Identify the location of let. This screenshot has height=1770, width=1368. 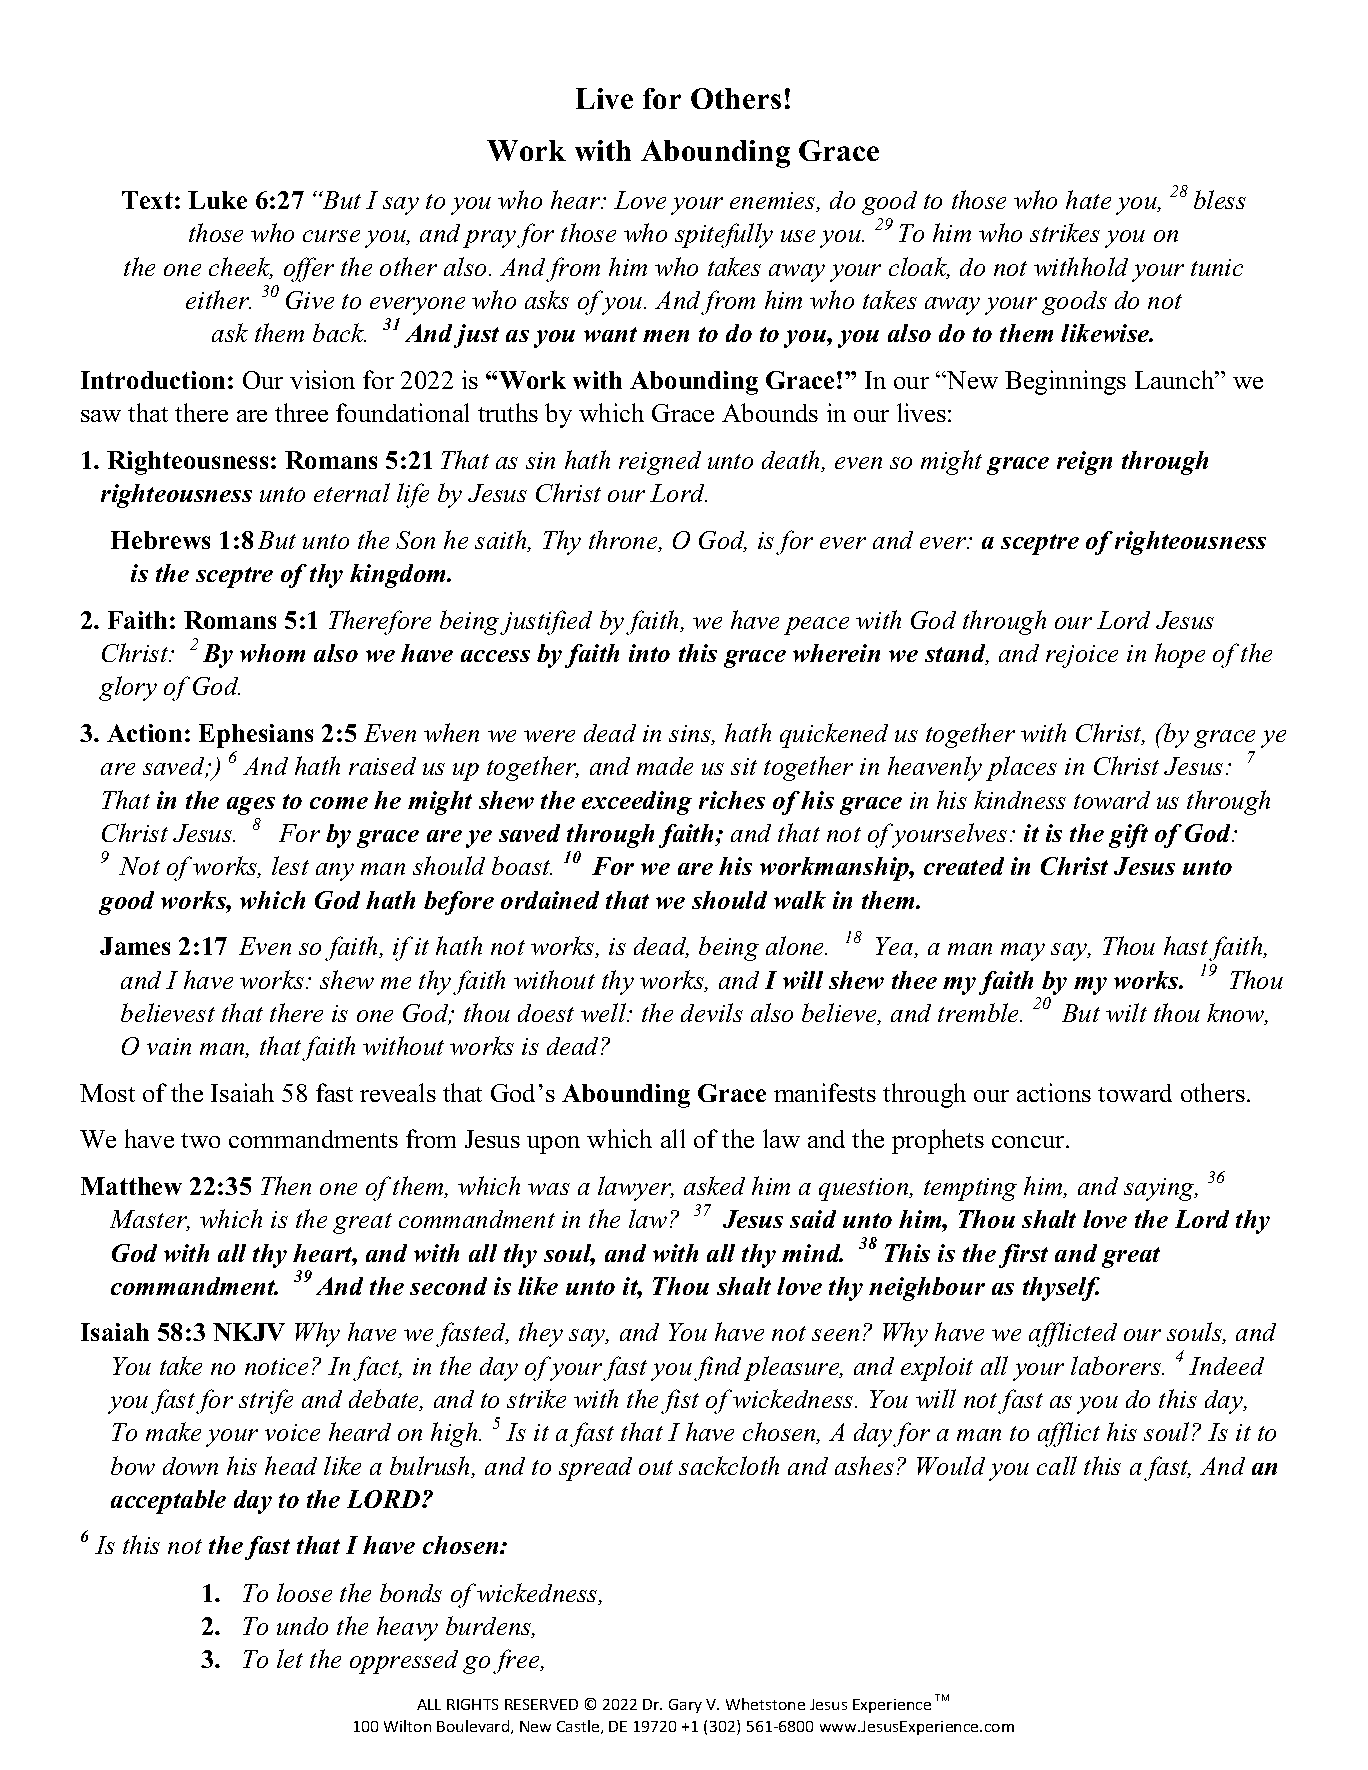
(290, 1658).
